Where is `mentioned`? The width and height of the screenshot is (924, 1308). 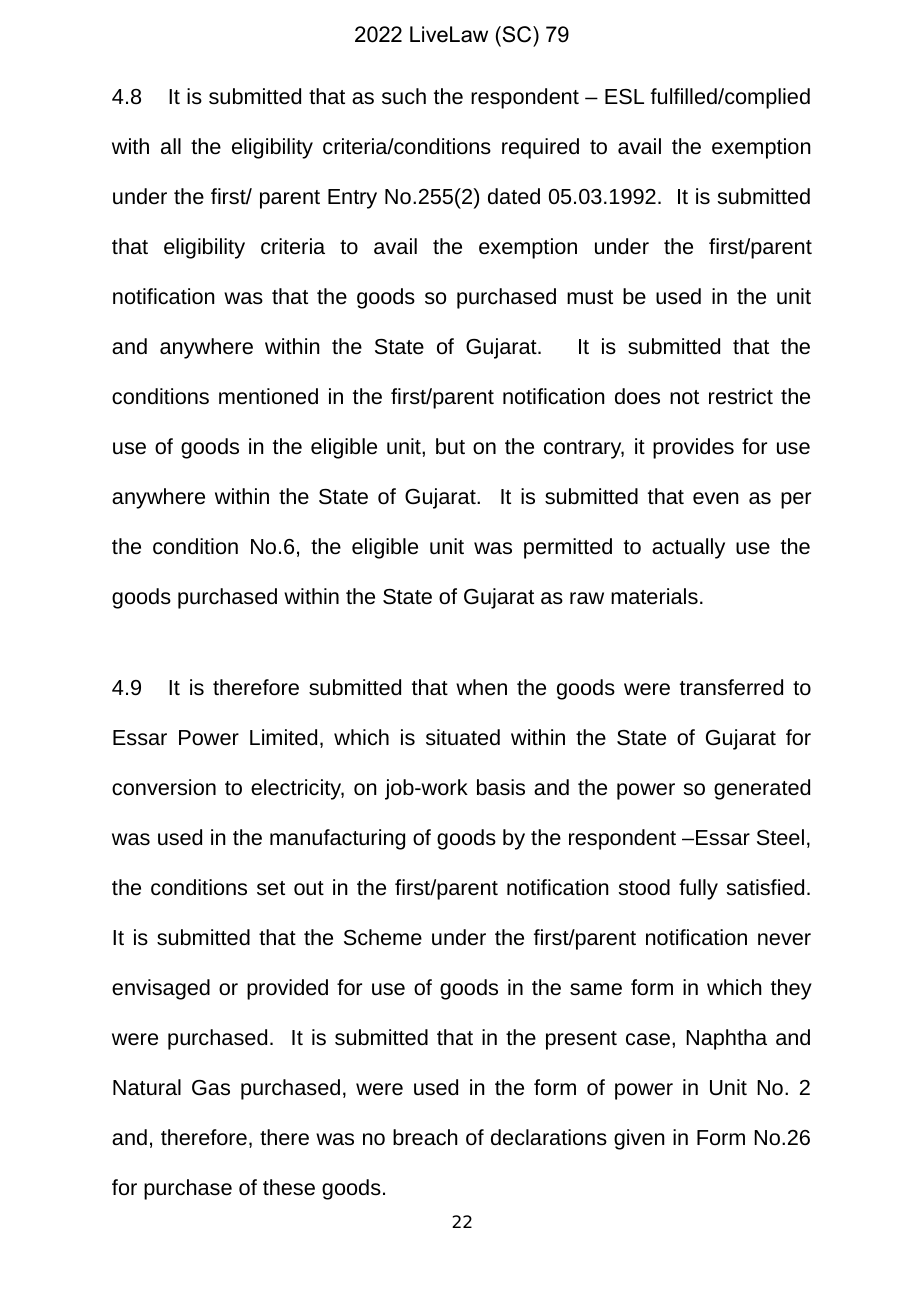
mentioned is located at coordinates (268, 396).
